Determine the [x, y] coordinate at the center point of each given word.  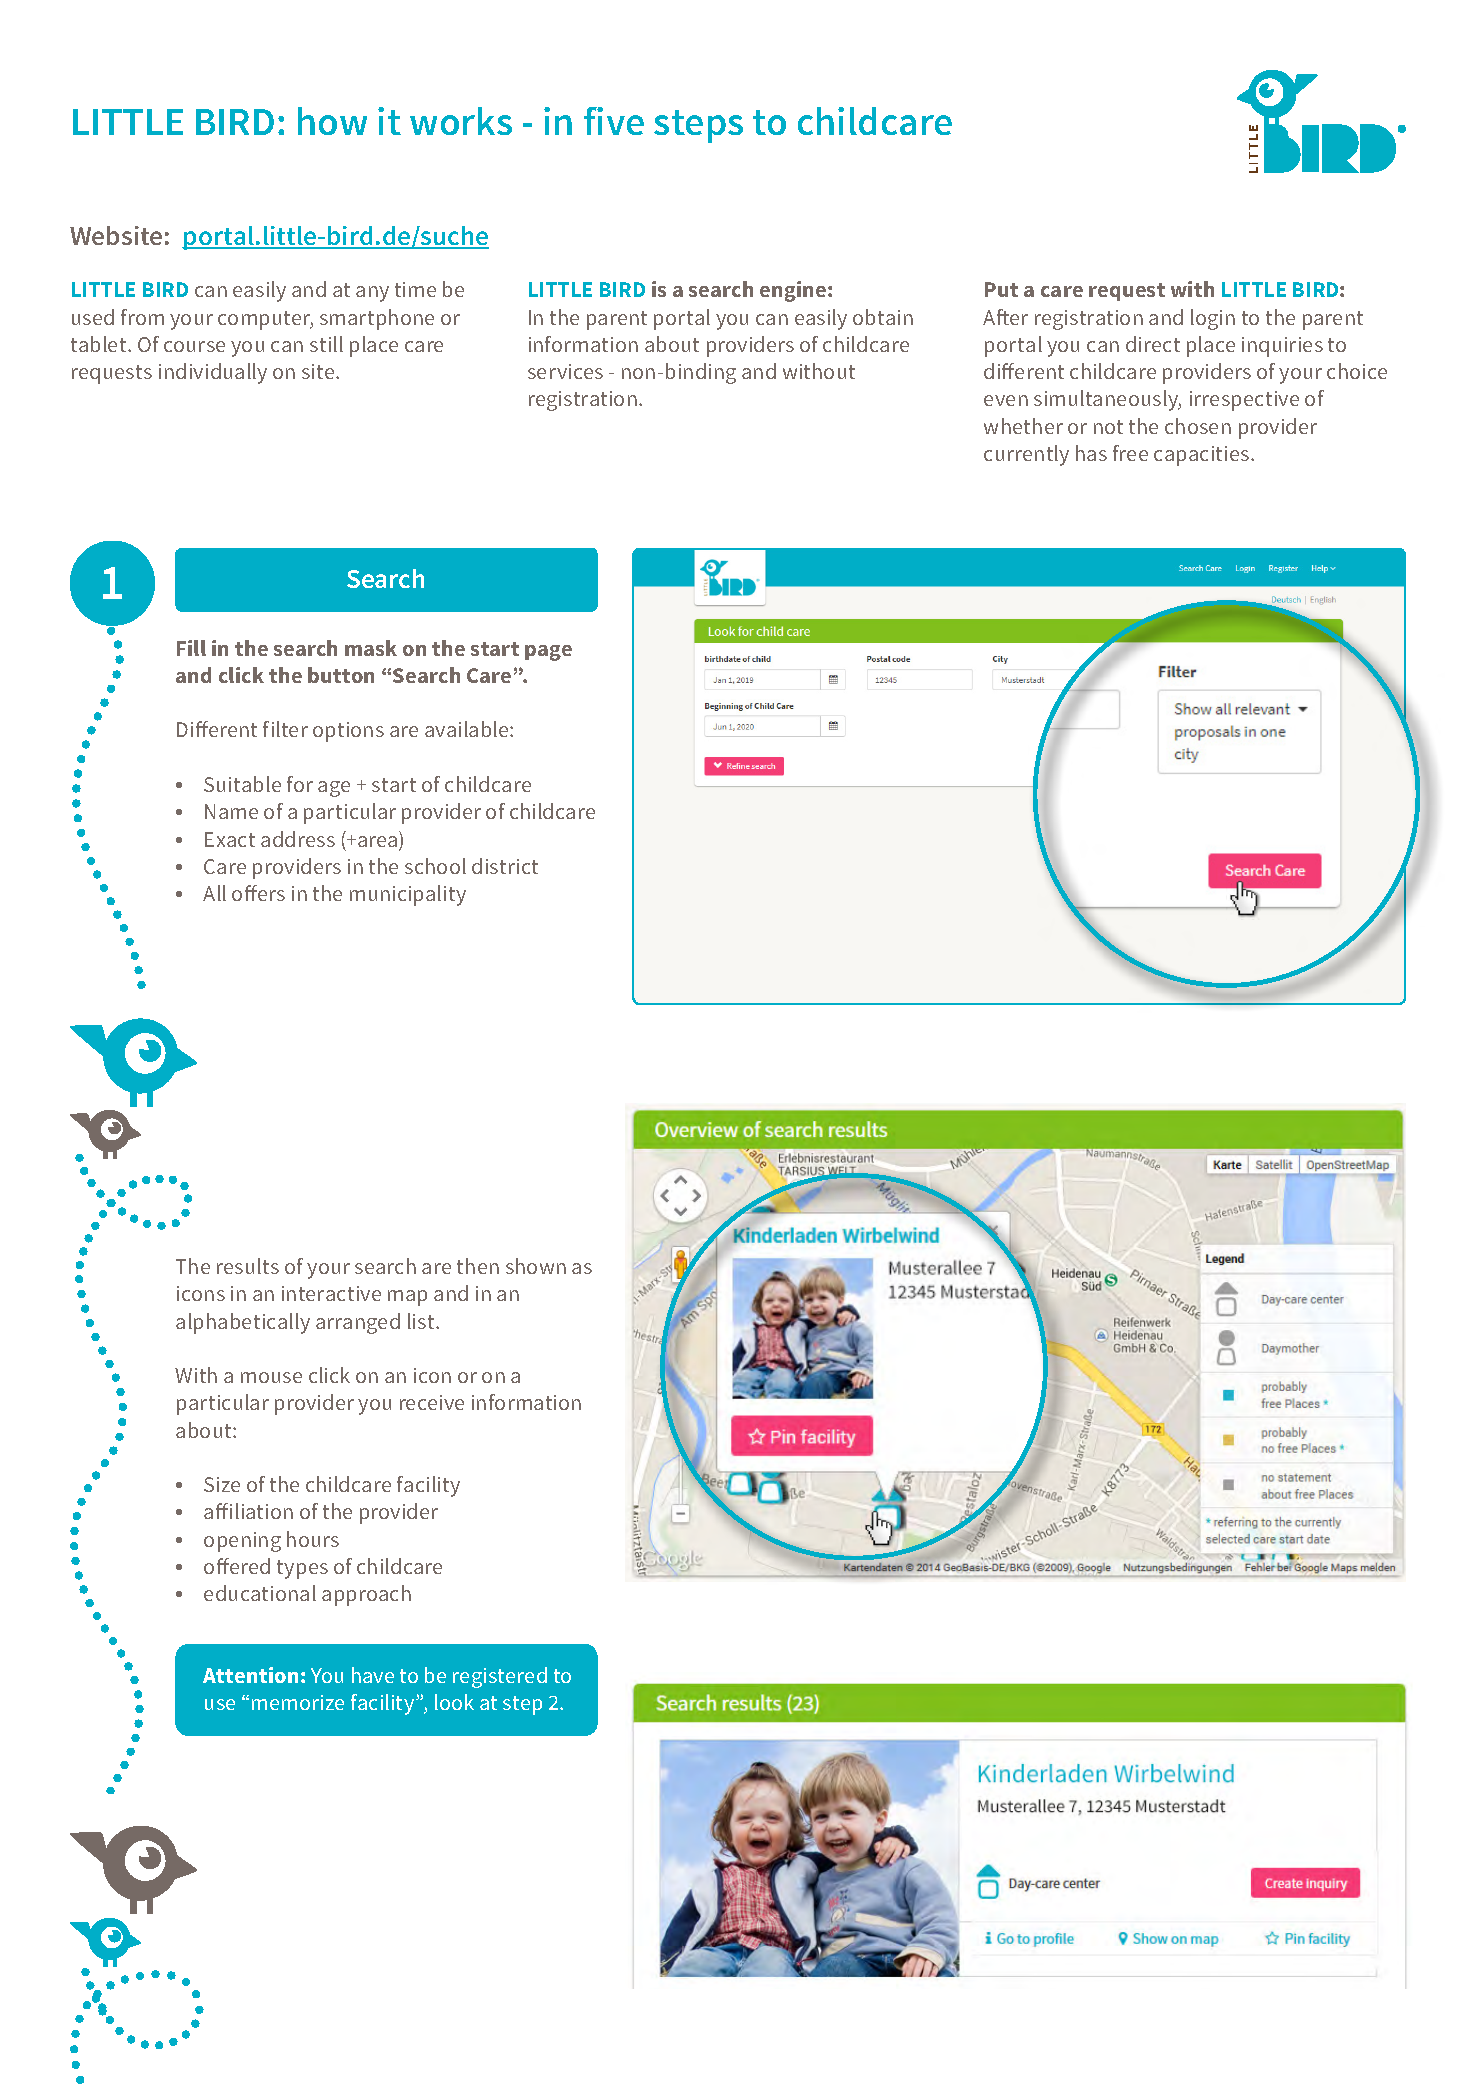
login [1213, 319]
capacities [1203, 456]
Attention [250, 1675]
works [461, 121]
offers [258, 893]
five [614, 121]
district [505, 866]
